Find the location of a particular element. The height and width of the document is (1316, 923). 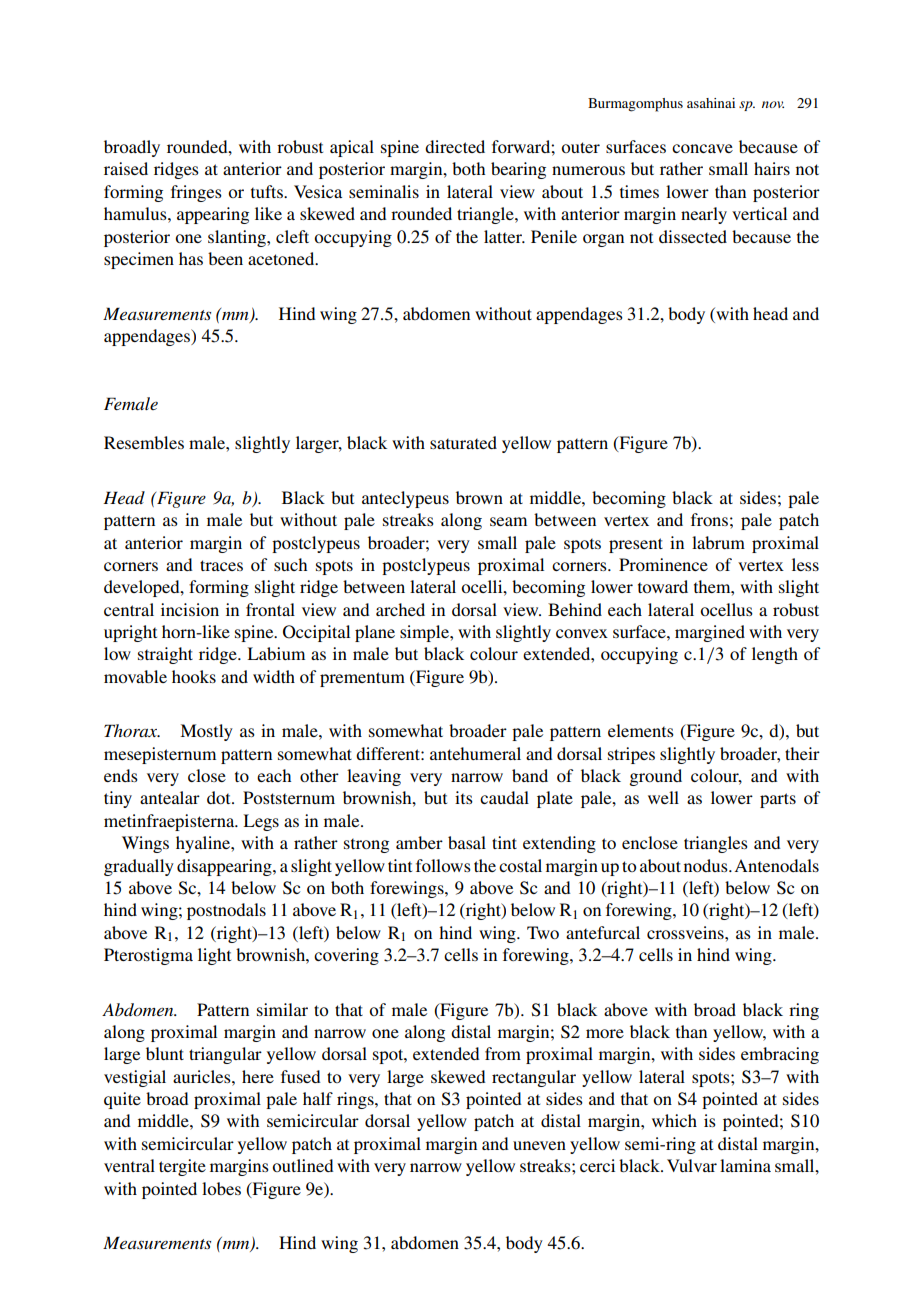

concave is located at coordinates (702, 148).
